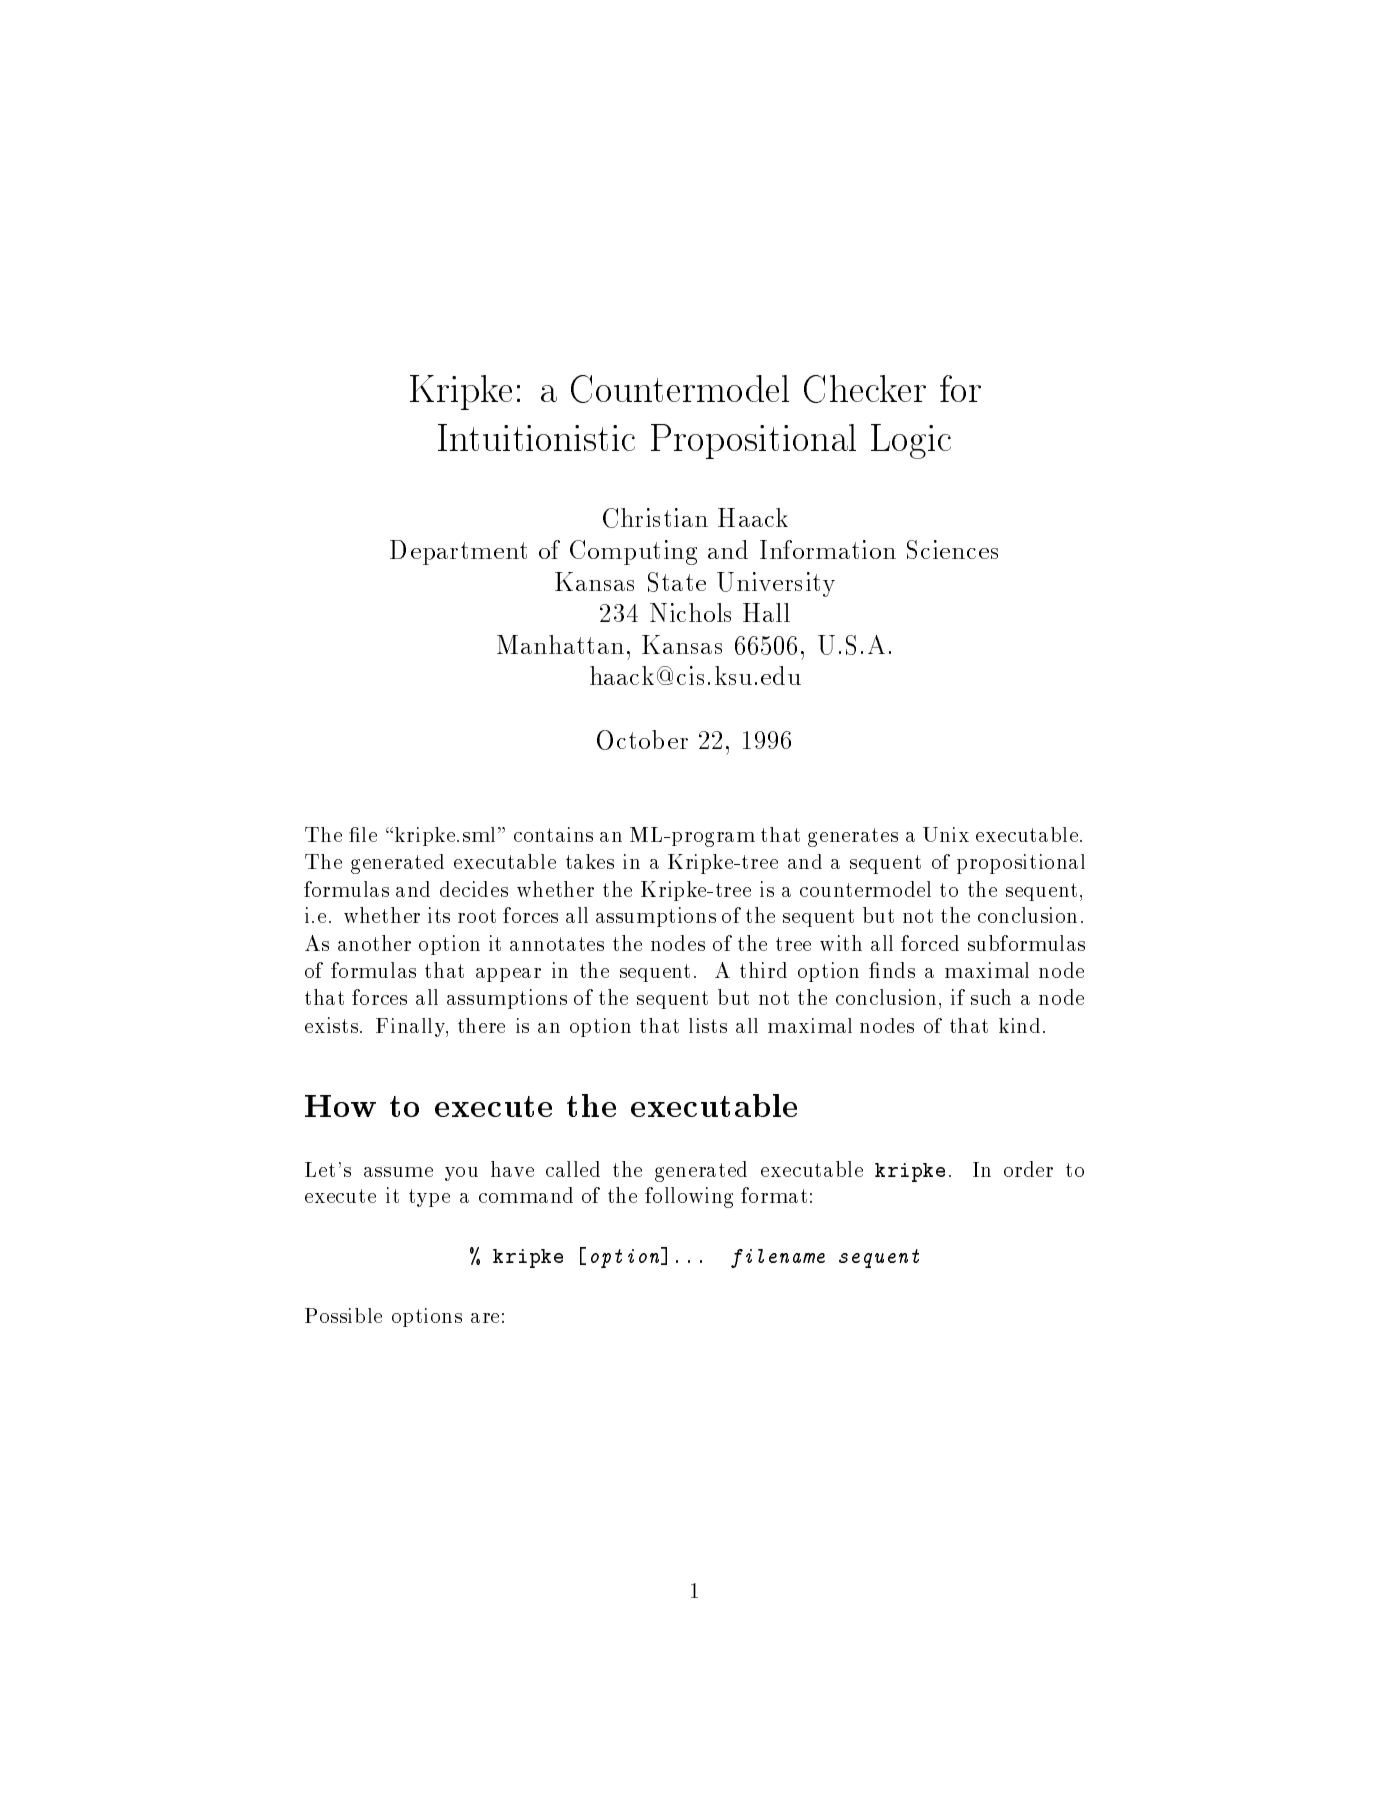 This document has width=1391, height=1801. What do you see at coordinates (343, 1315) in the document?
I see `Possible` at bounding box center [343, 1315].
